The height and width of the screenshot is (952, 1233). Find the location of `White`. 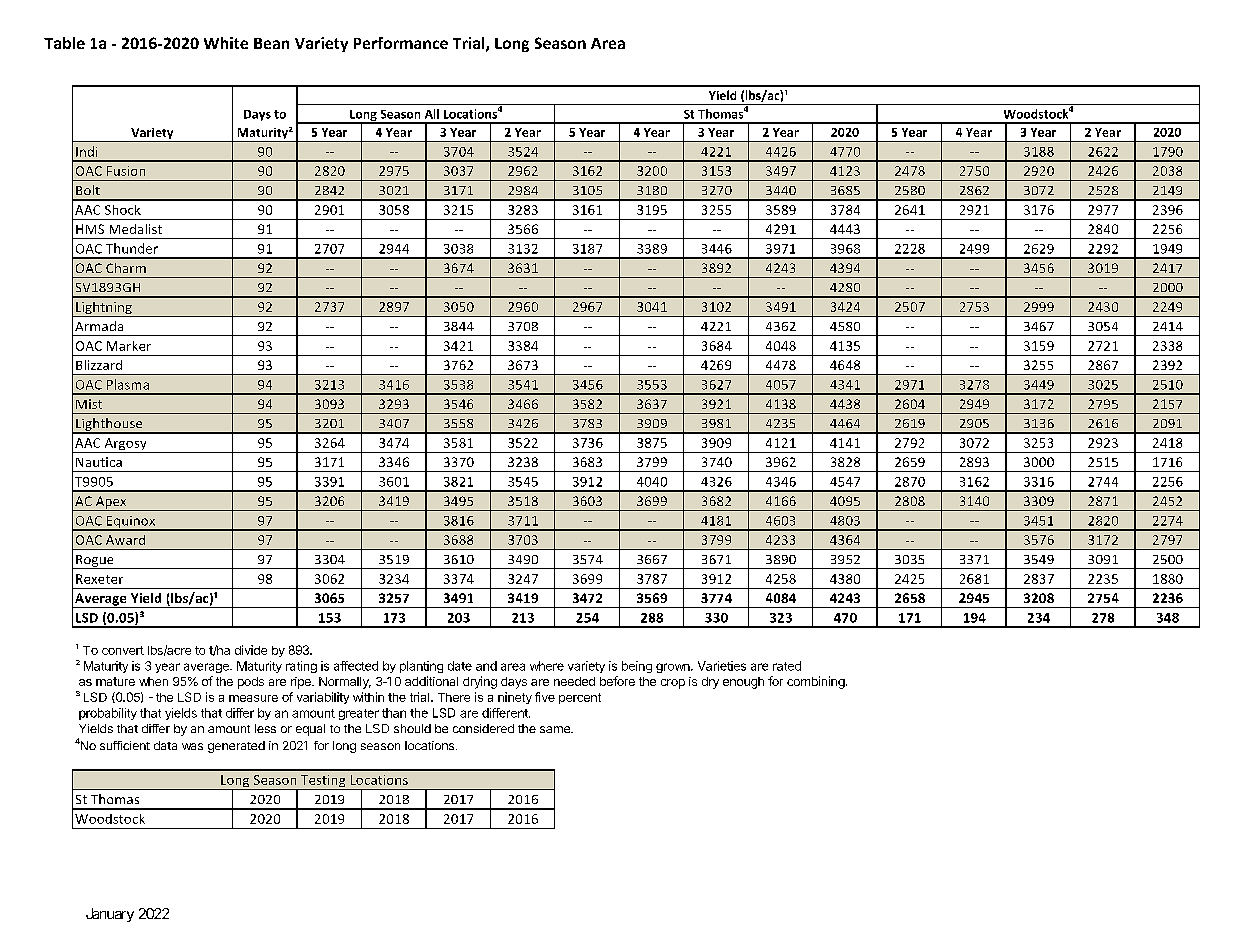

White is located at coordinates (226, 43).
